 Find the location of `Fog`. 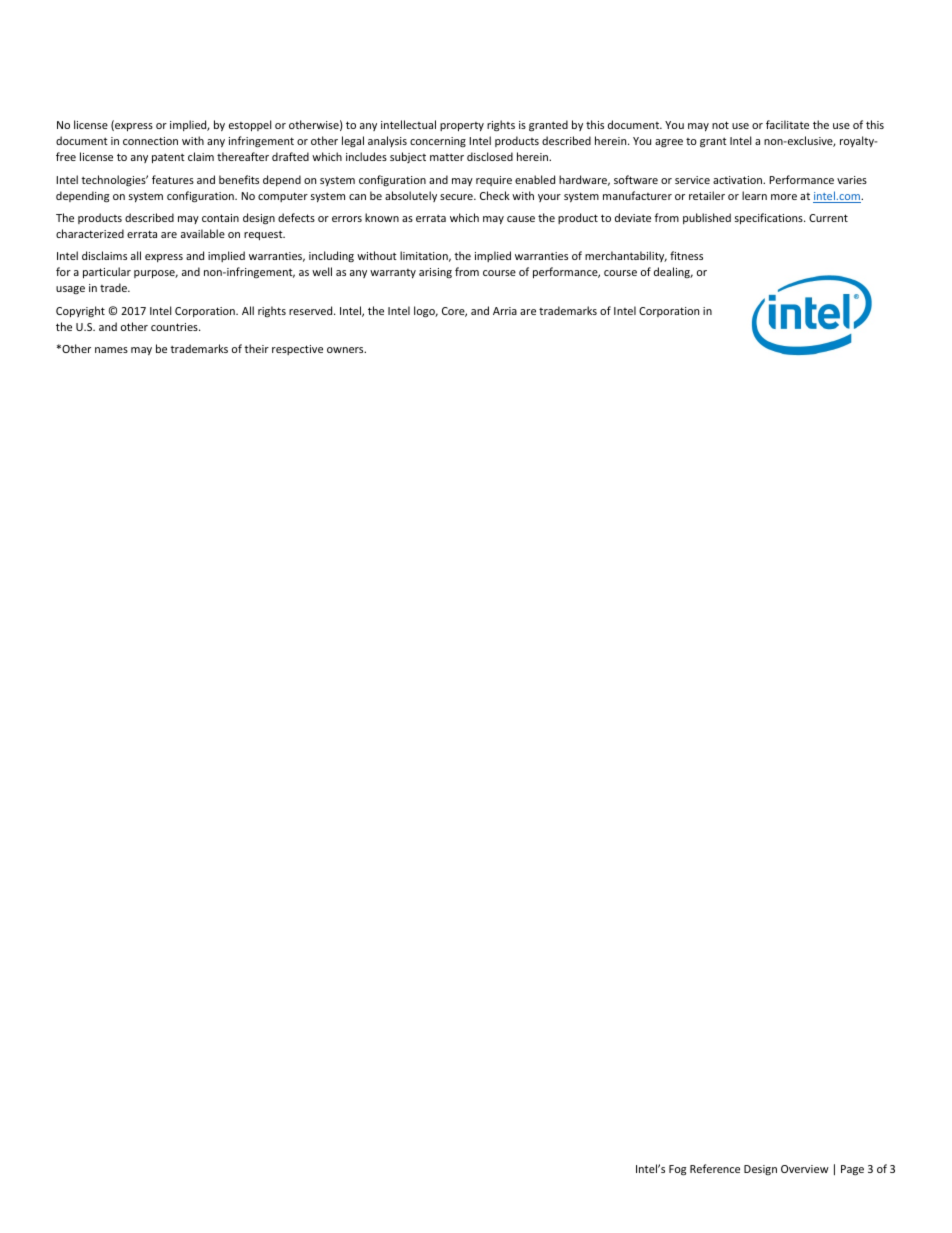

Fog is located at coordinates (677, 1170).
